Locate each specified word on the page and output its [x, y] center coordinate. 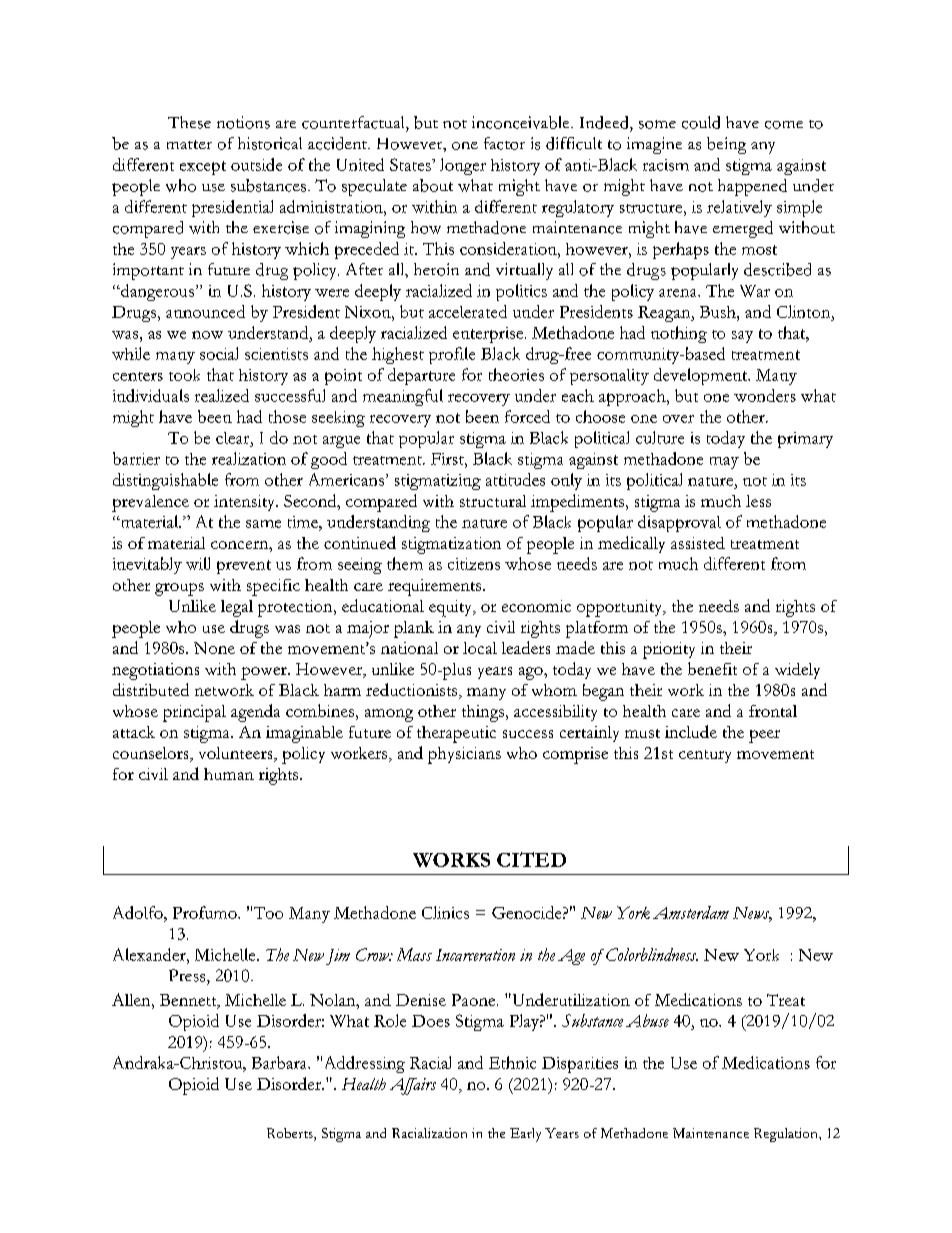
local [480, 648]
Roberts [291, 1134]
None [214, 648]
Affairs [413, 1086]
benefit [712, 668]
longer [463, 166]
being [726, 145]
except [203, 168]
